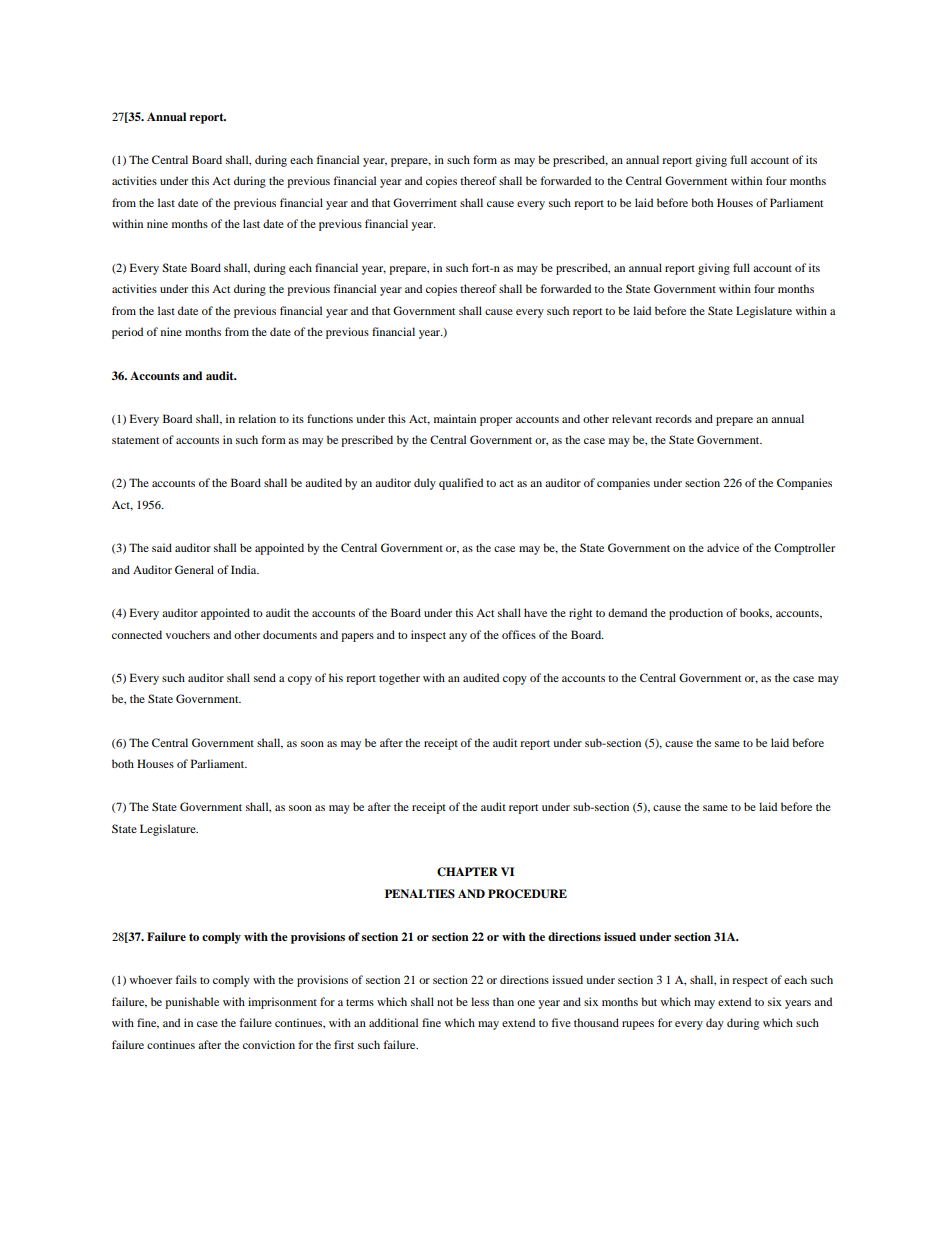  Describe the element at coordinates (535, 612) in the page. I see `have` at that location.
